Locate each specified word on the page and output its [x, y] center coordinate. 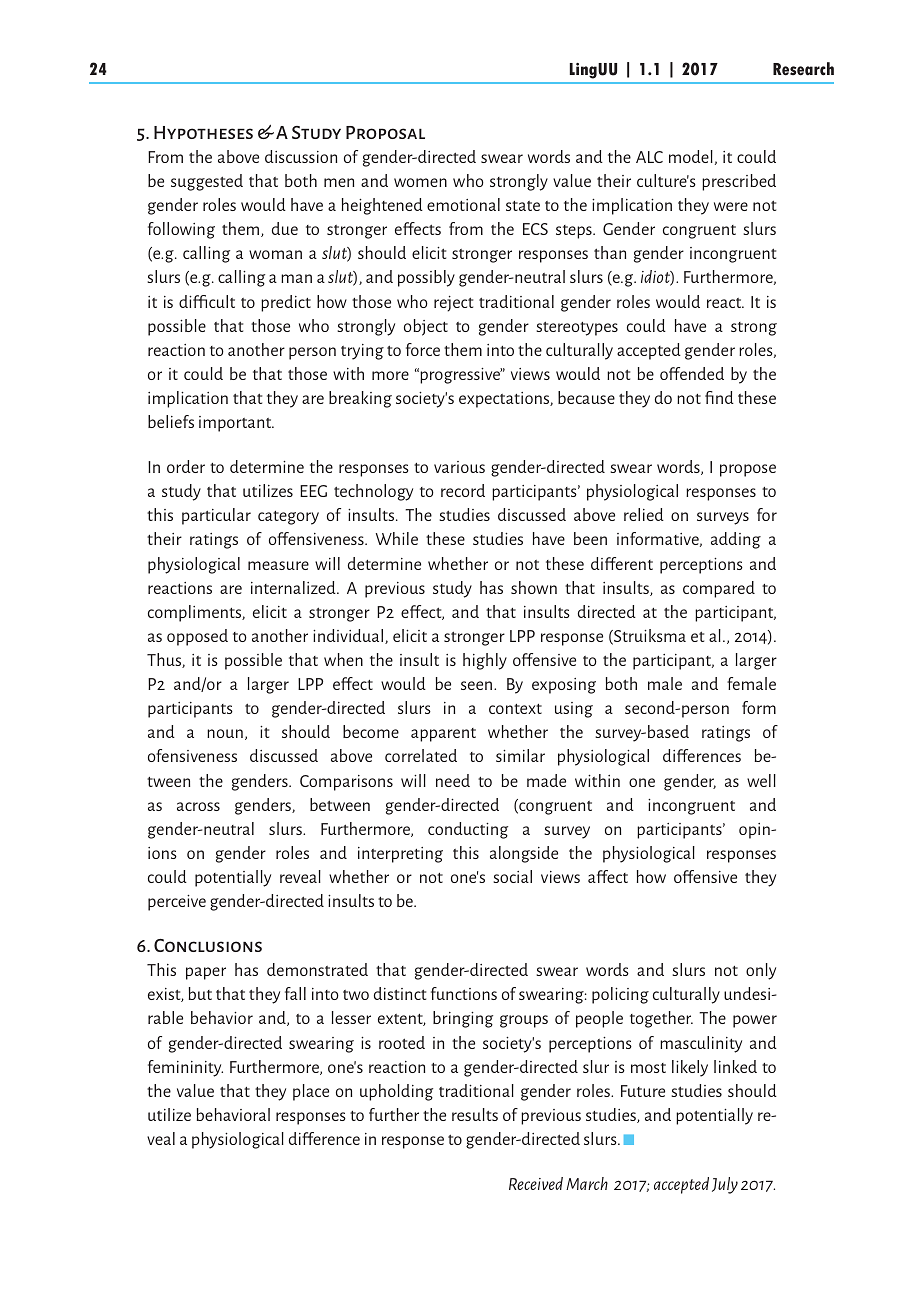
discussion [301, 156]
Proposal [385, 132]
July [725, 1185]
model [691, 156]
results [475, 1114]
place [311, 1092]
